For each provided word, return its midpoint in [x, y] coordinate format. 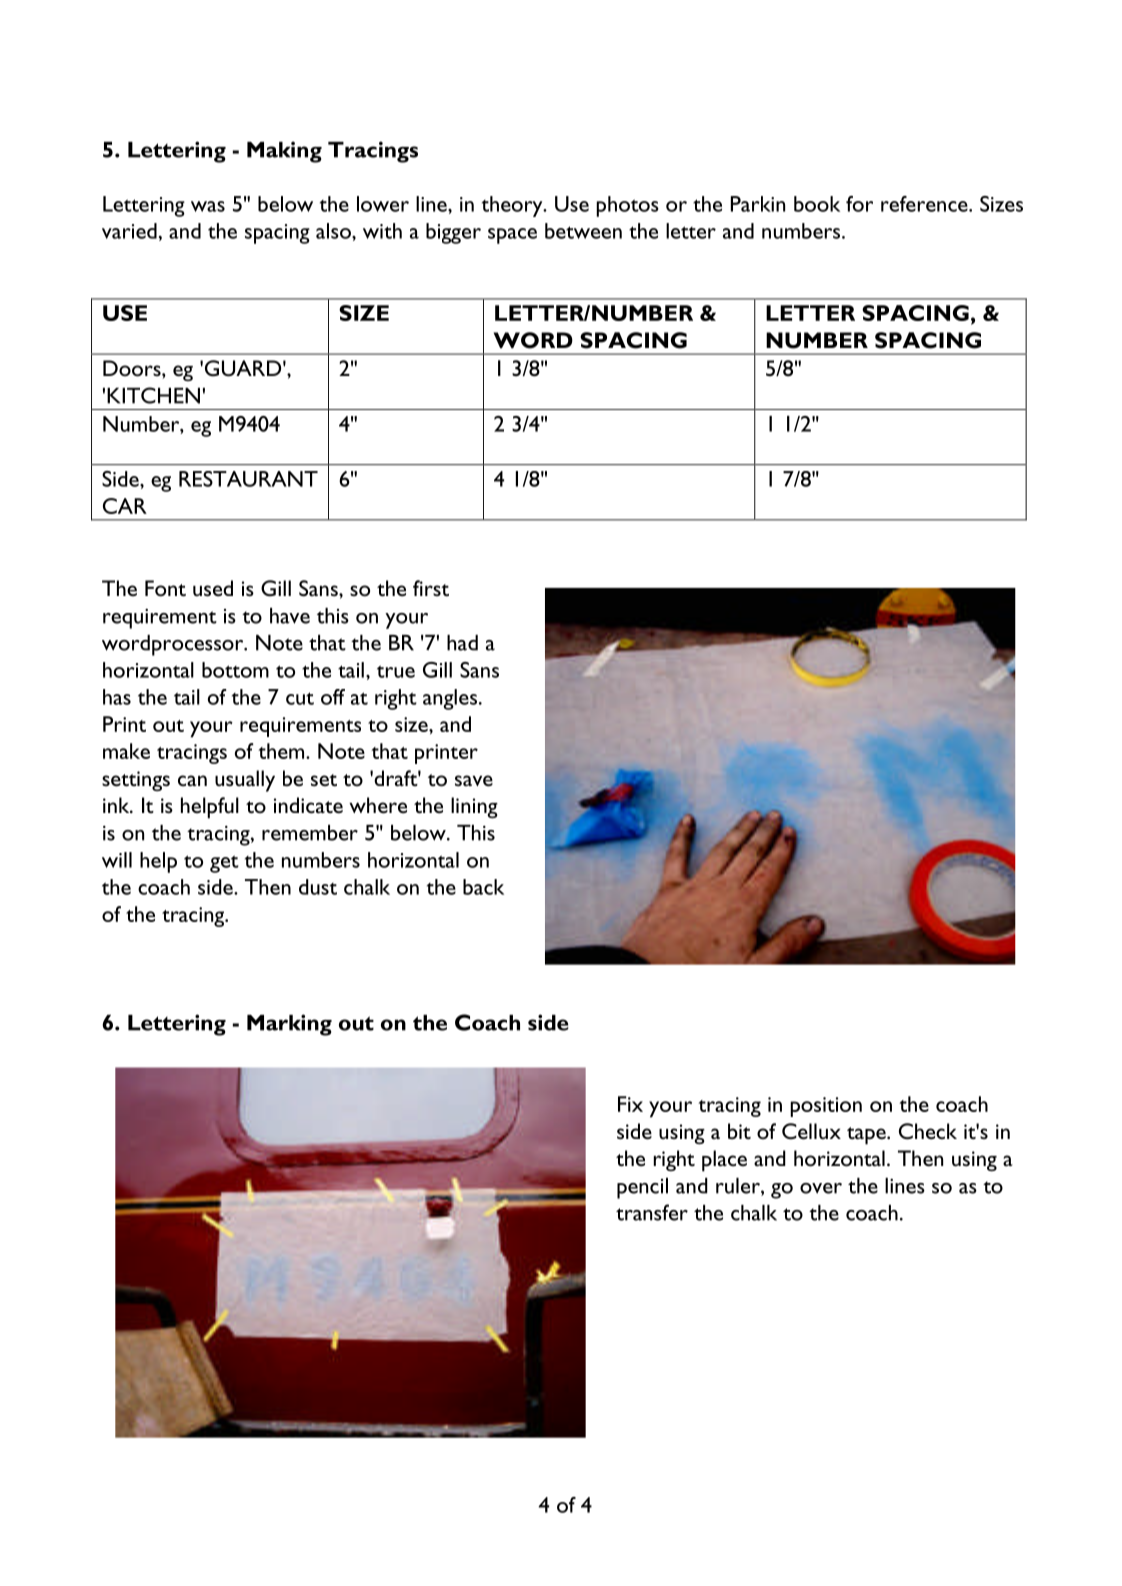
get [224, 864]
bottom [235, 670]
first [431, 588]
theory [513, 206]
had [462, 643]
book [817, 204]
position [826, 1107]
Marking [289, 1025]
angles [450, 699]
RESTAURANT [248, 479]
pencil [642, 1188]
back [483, 887]
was [208, 206]
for [859, 204]
